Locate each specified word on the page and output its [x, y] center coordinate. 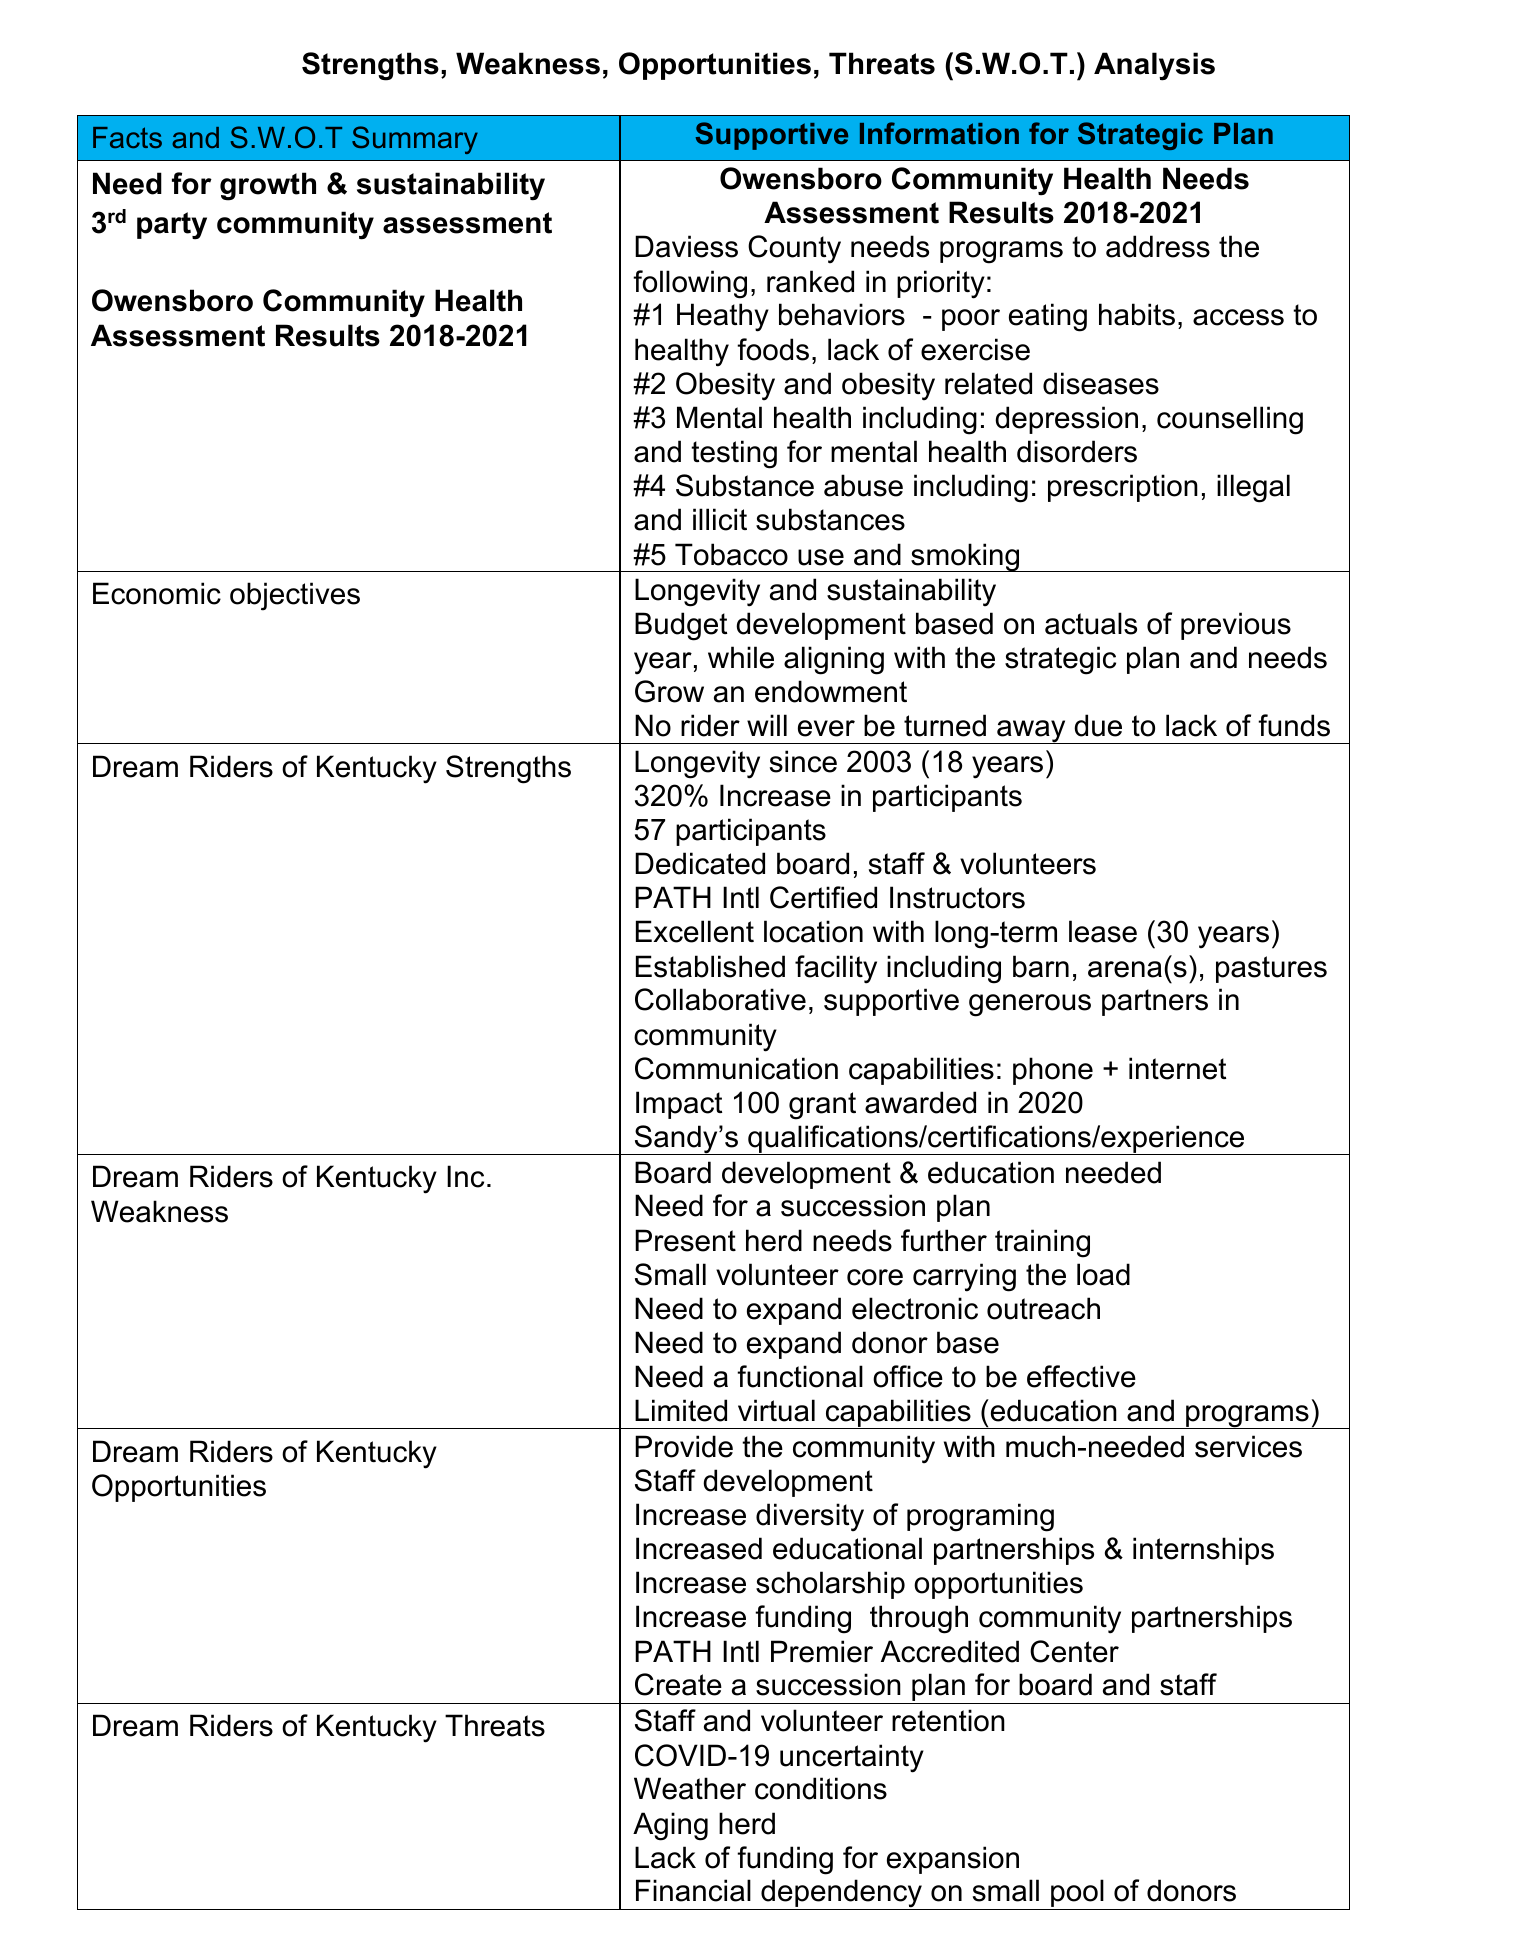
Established [710, 966]
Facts [127, 137]
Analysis [1154, 66]
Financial [693, 1890]
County [794, 249]
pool [1077, 1894]
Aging [670, 1826]
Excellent [695, 931]
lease [1103, 931]
